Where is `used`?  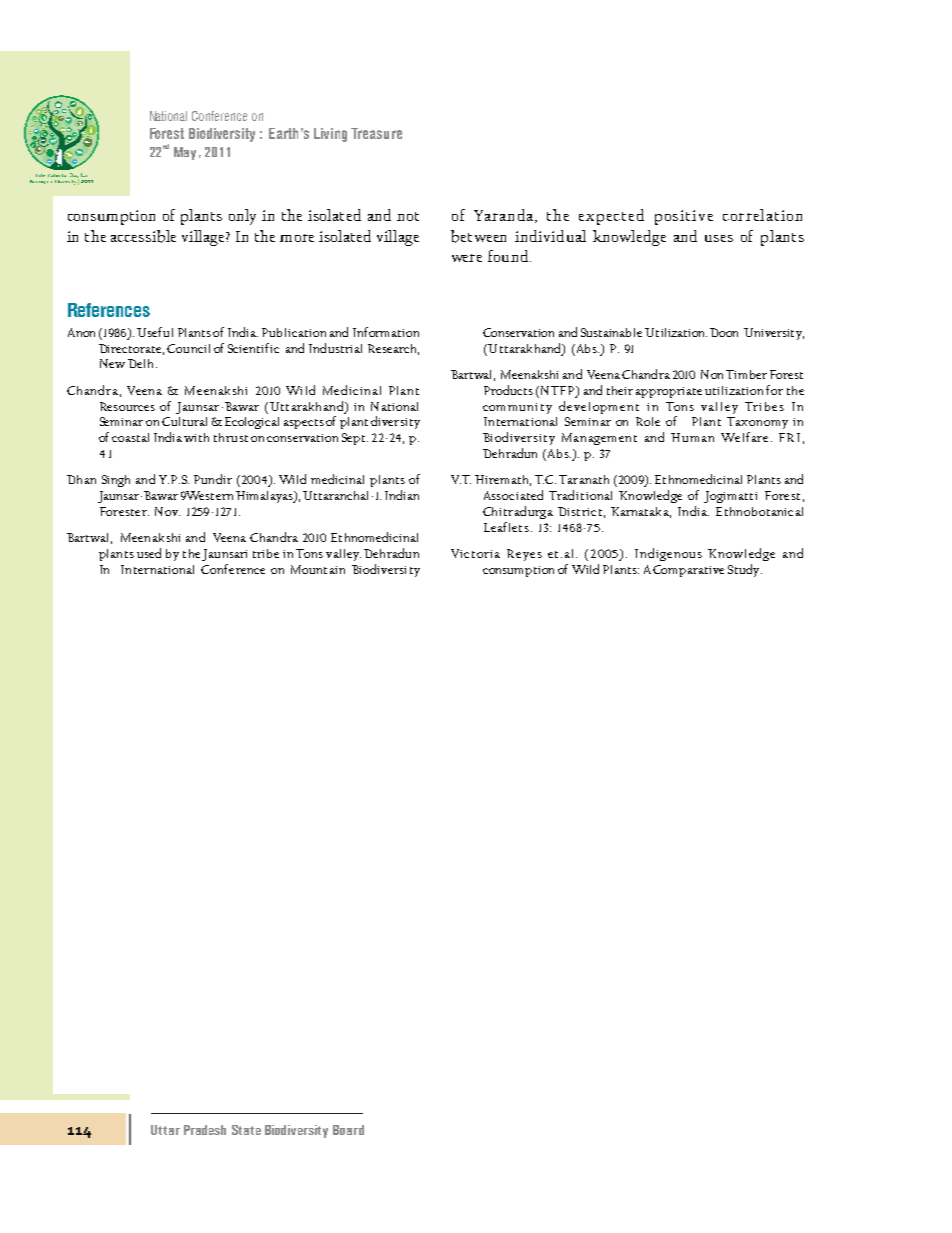 used is located at coordinates (149, 553).
